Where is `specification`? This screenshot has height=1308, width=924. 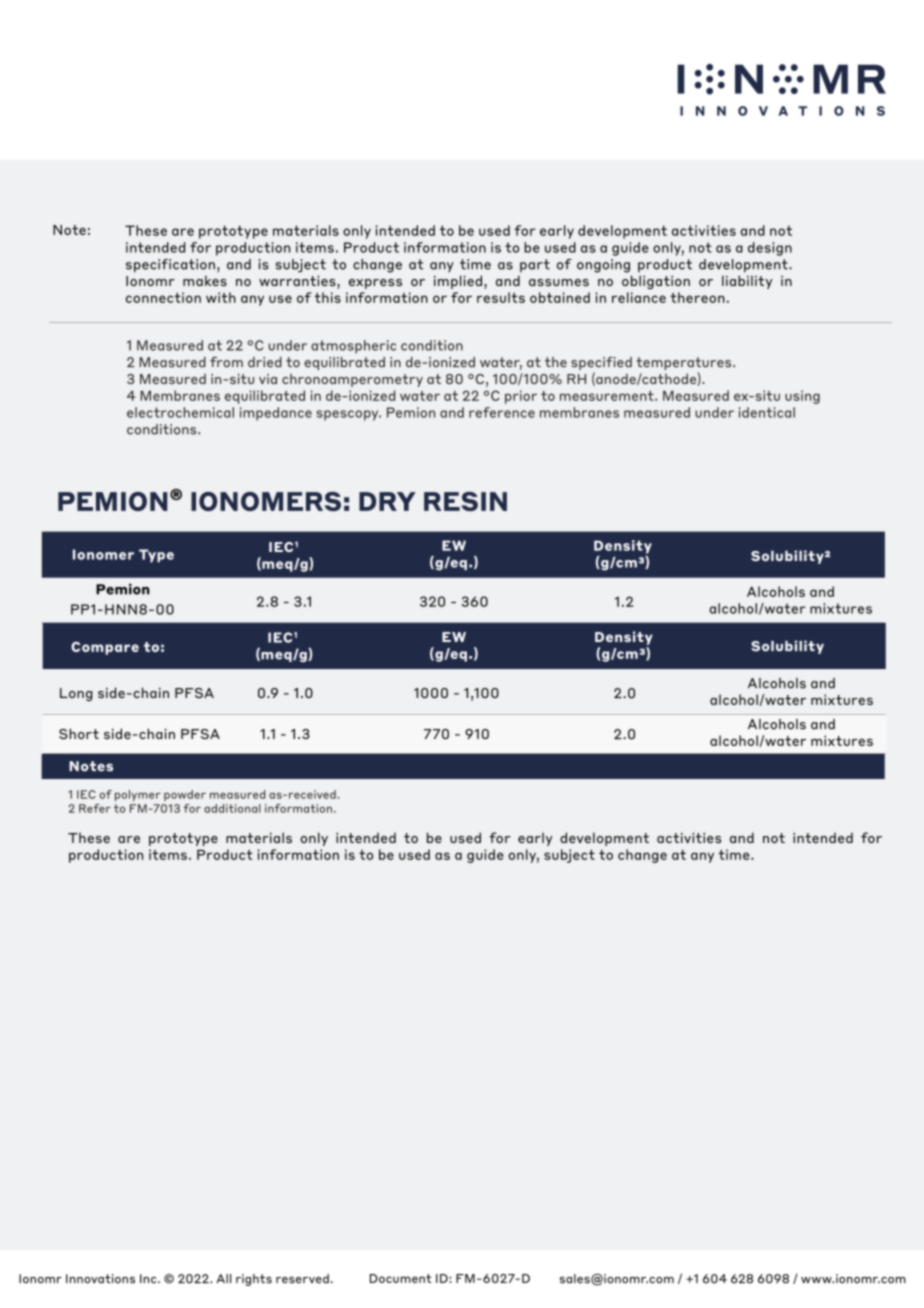 specification is located at coordinates (170, 266).
